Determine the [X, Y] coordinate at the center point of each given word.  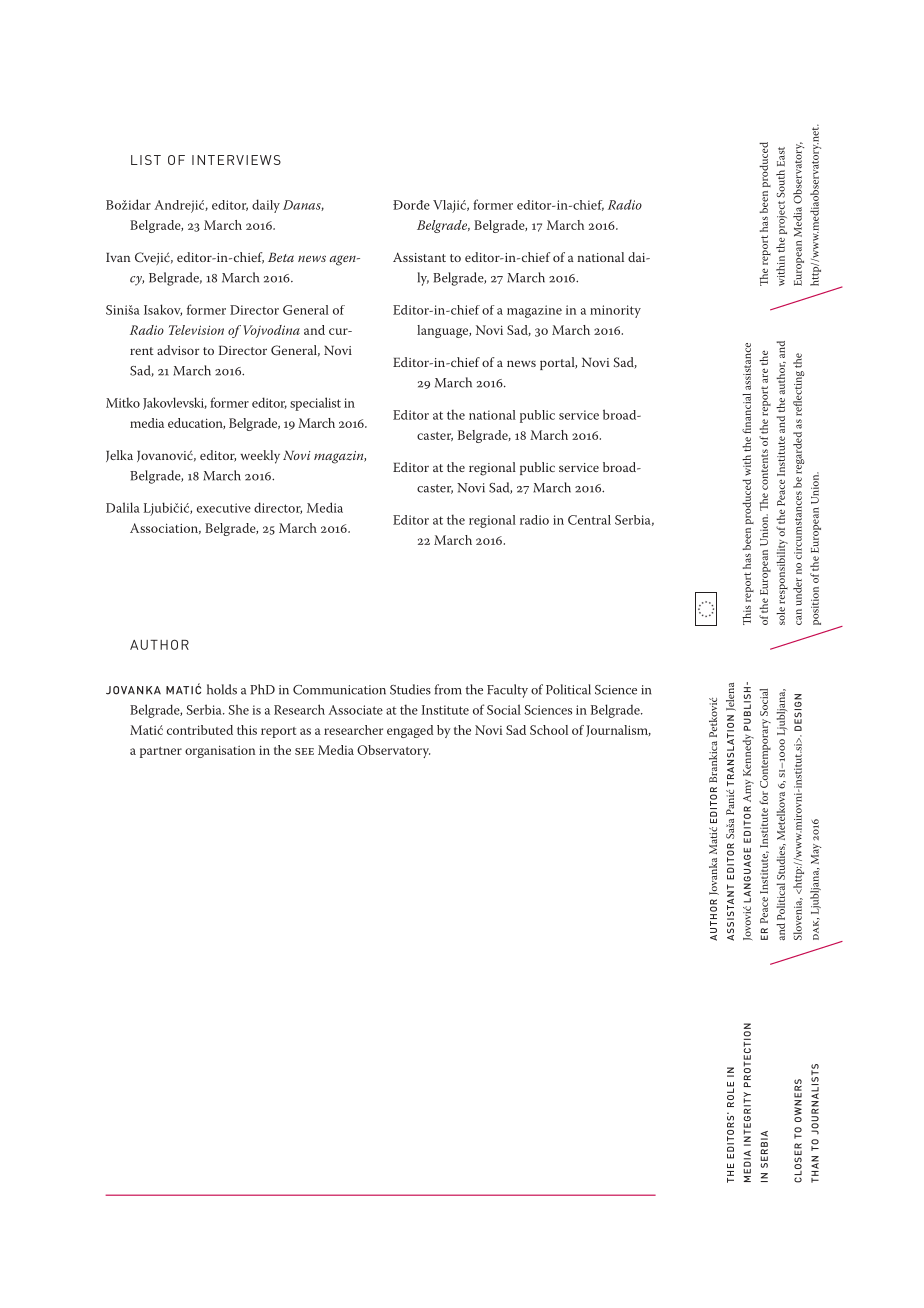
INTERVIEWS [236, 160]
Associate [355, 710]
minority [615, 311]
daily [266, 206]
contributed [200, 730]
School [549, 730]
